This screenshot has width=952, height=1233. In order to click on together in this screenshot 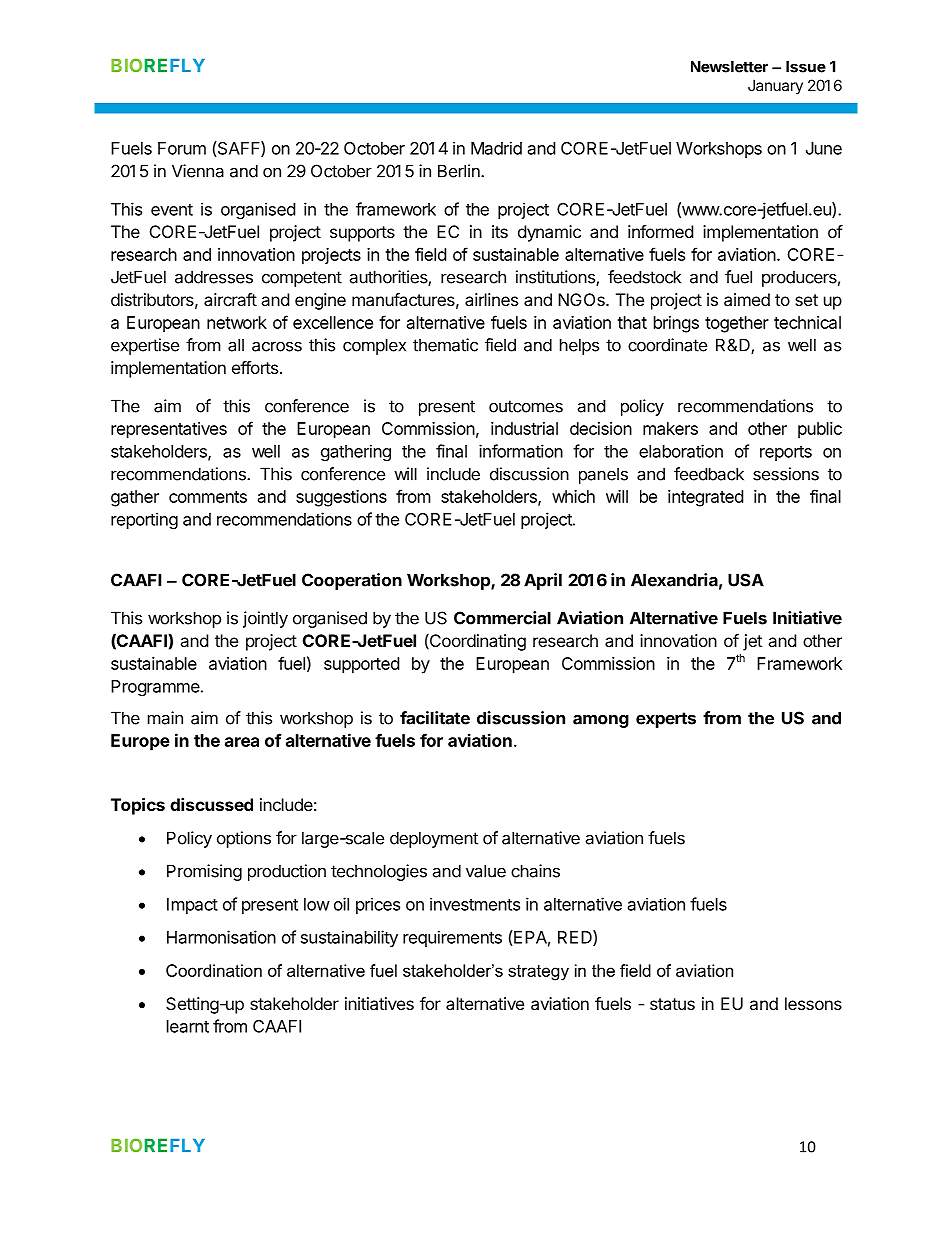, I will do `click(737, 324)`.
